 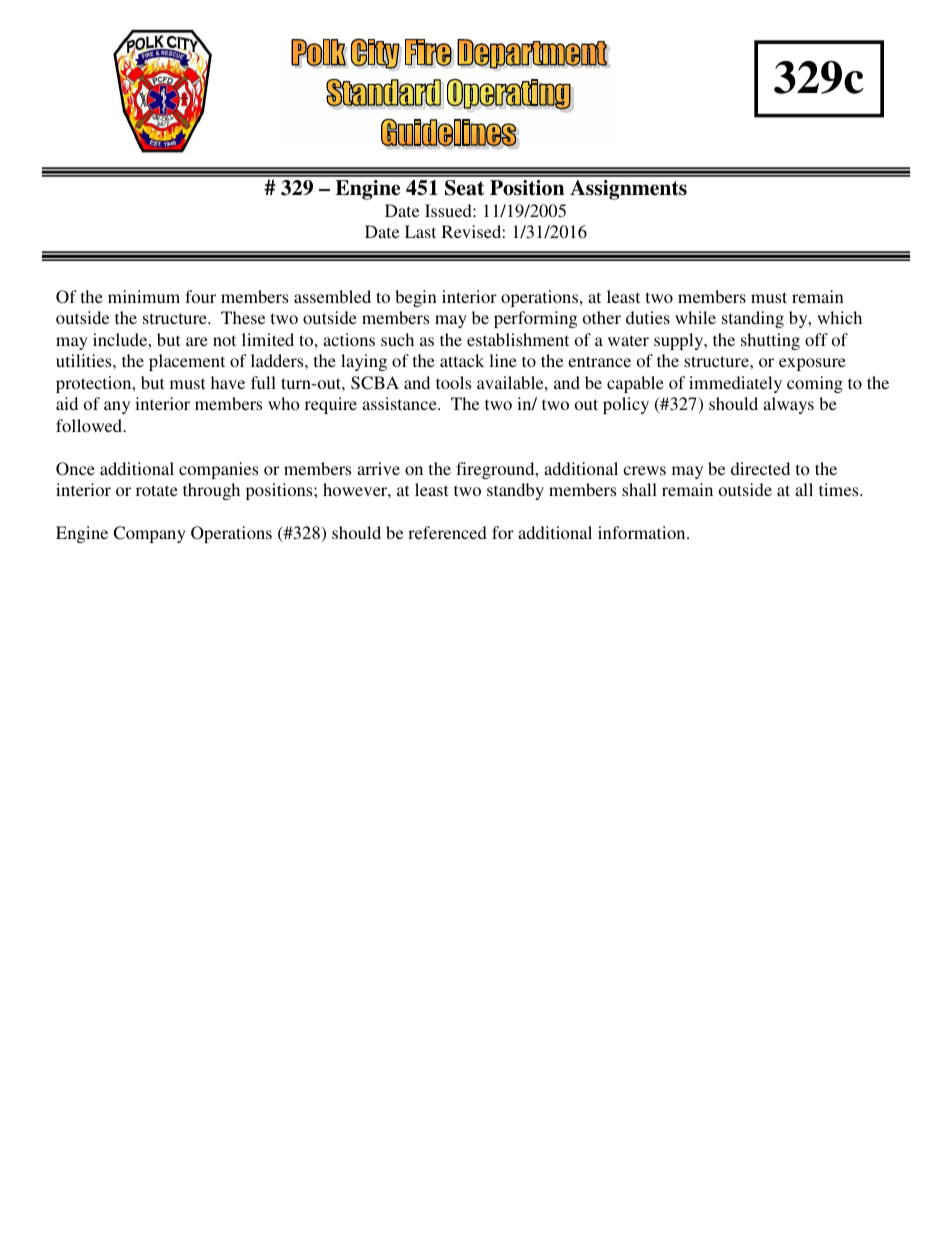 I want to click on while, so click(x=695, y=317).
